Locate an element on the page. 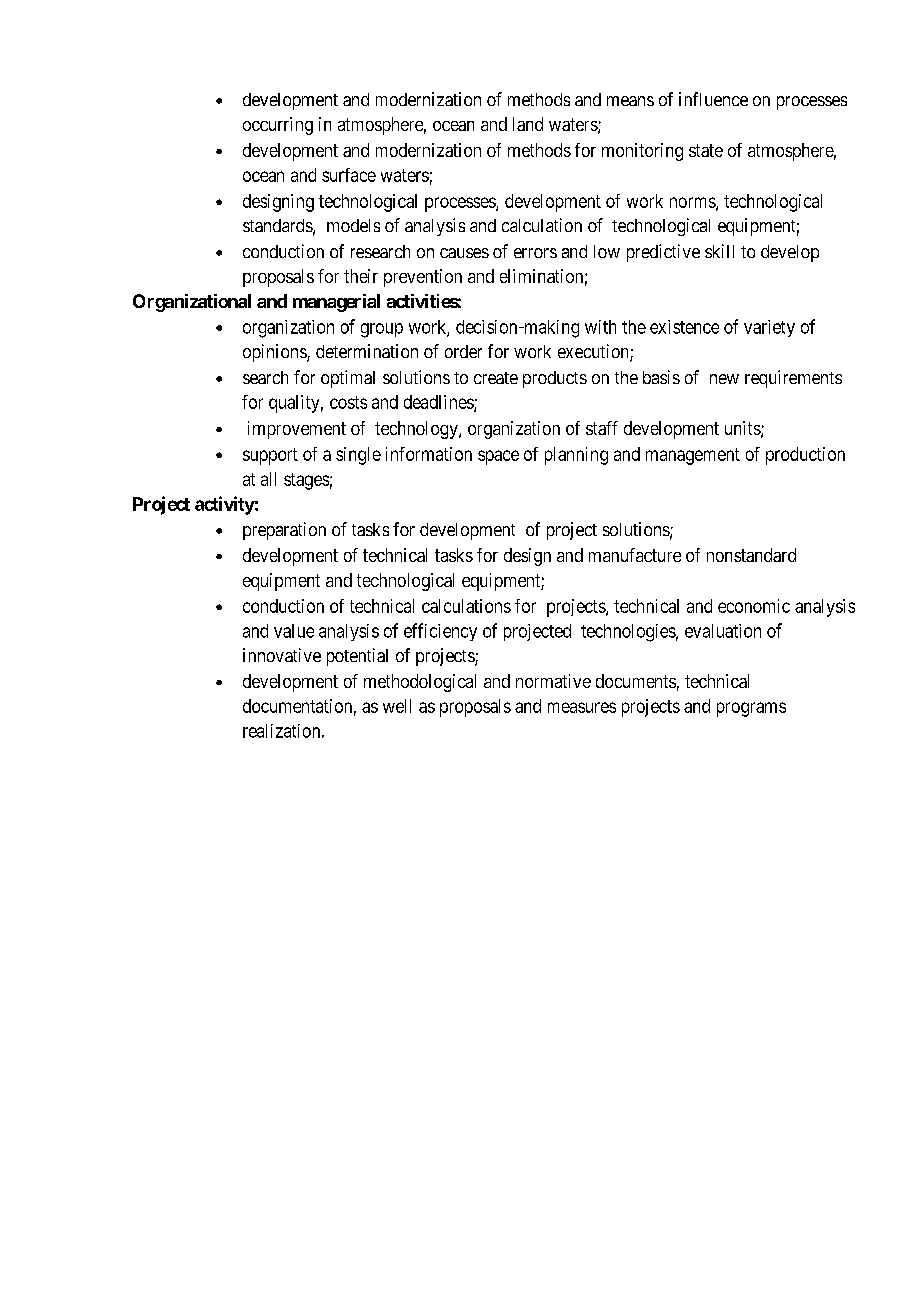  land is located at coordinates (528, 124).
